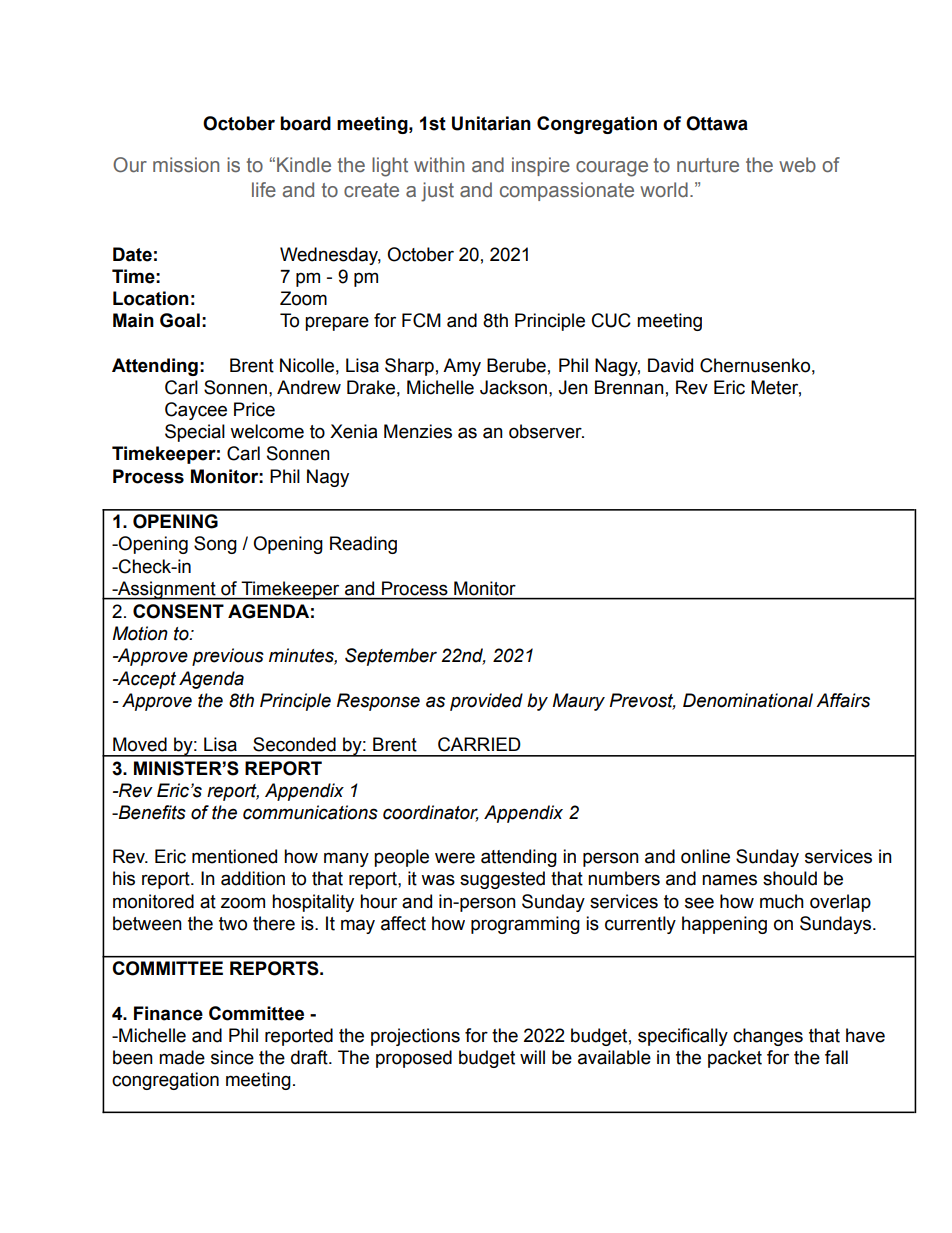 This image has width=952, height=1233. Describe the element at coordinates (797, 165) in the image. I see `web` at that location.
